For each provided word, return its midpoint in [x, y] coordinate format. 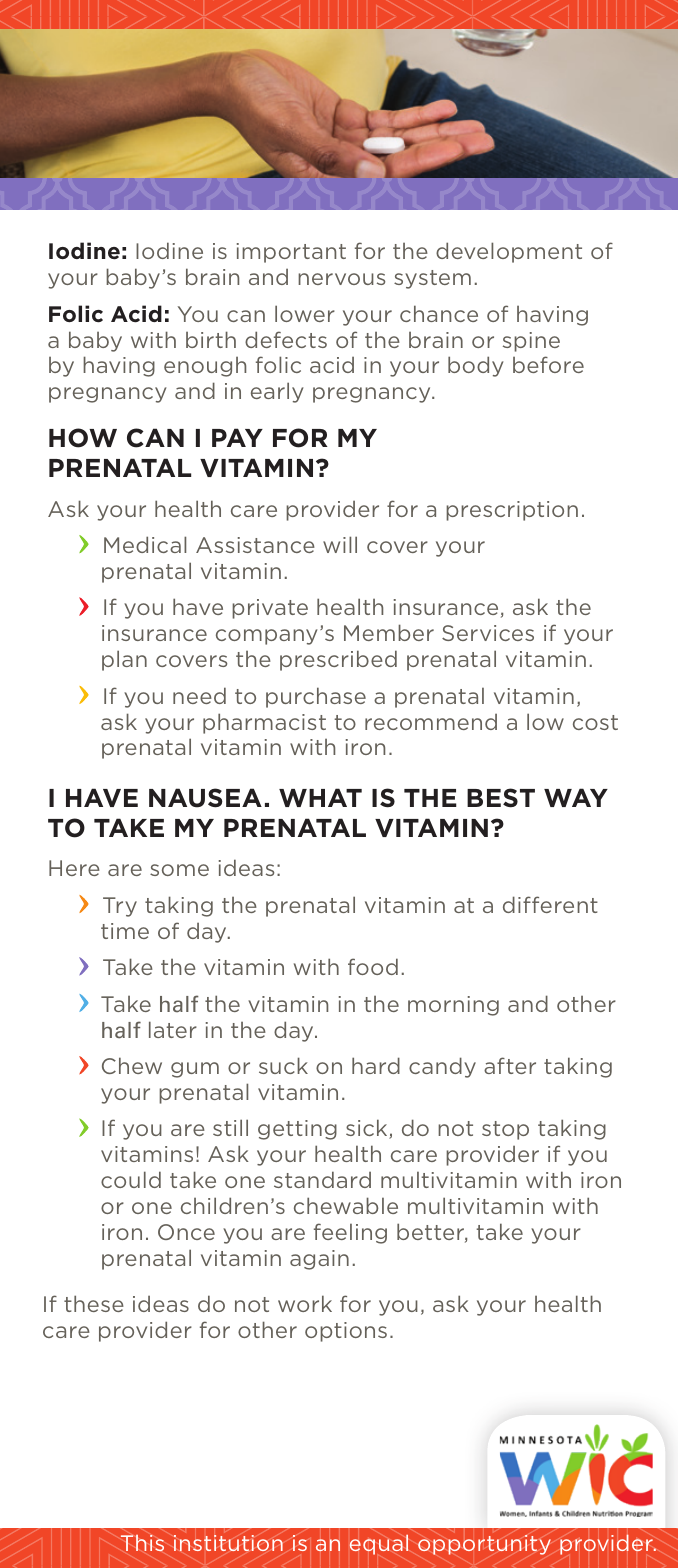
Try [120, 907]
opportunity [484, 1545]
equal [378, 1545]
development [509, 252]
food [373, 966]
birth [211, 339]
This [142, 1543]
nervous [341, 279]
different [550, 904]
